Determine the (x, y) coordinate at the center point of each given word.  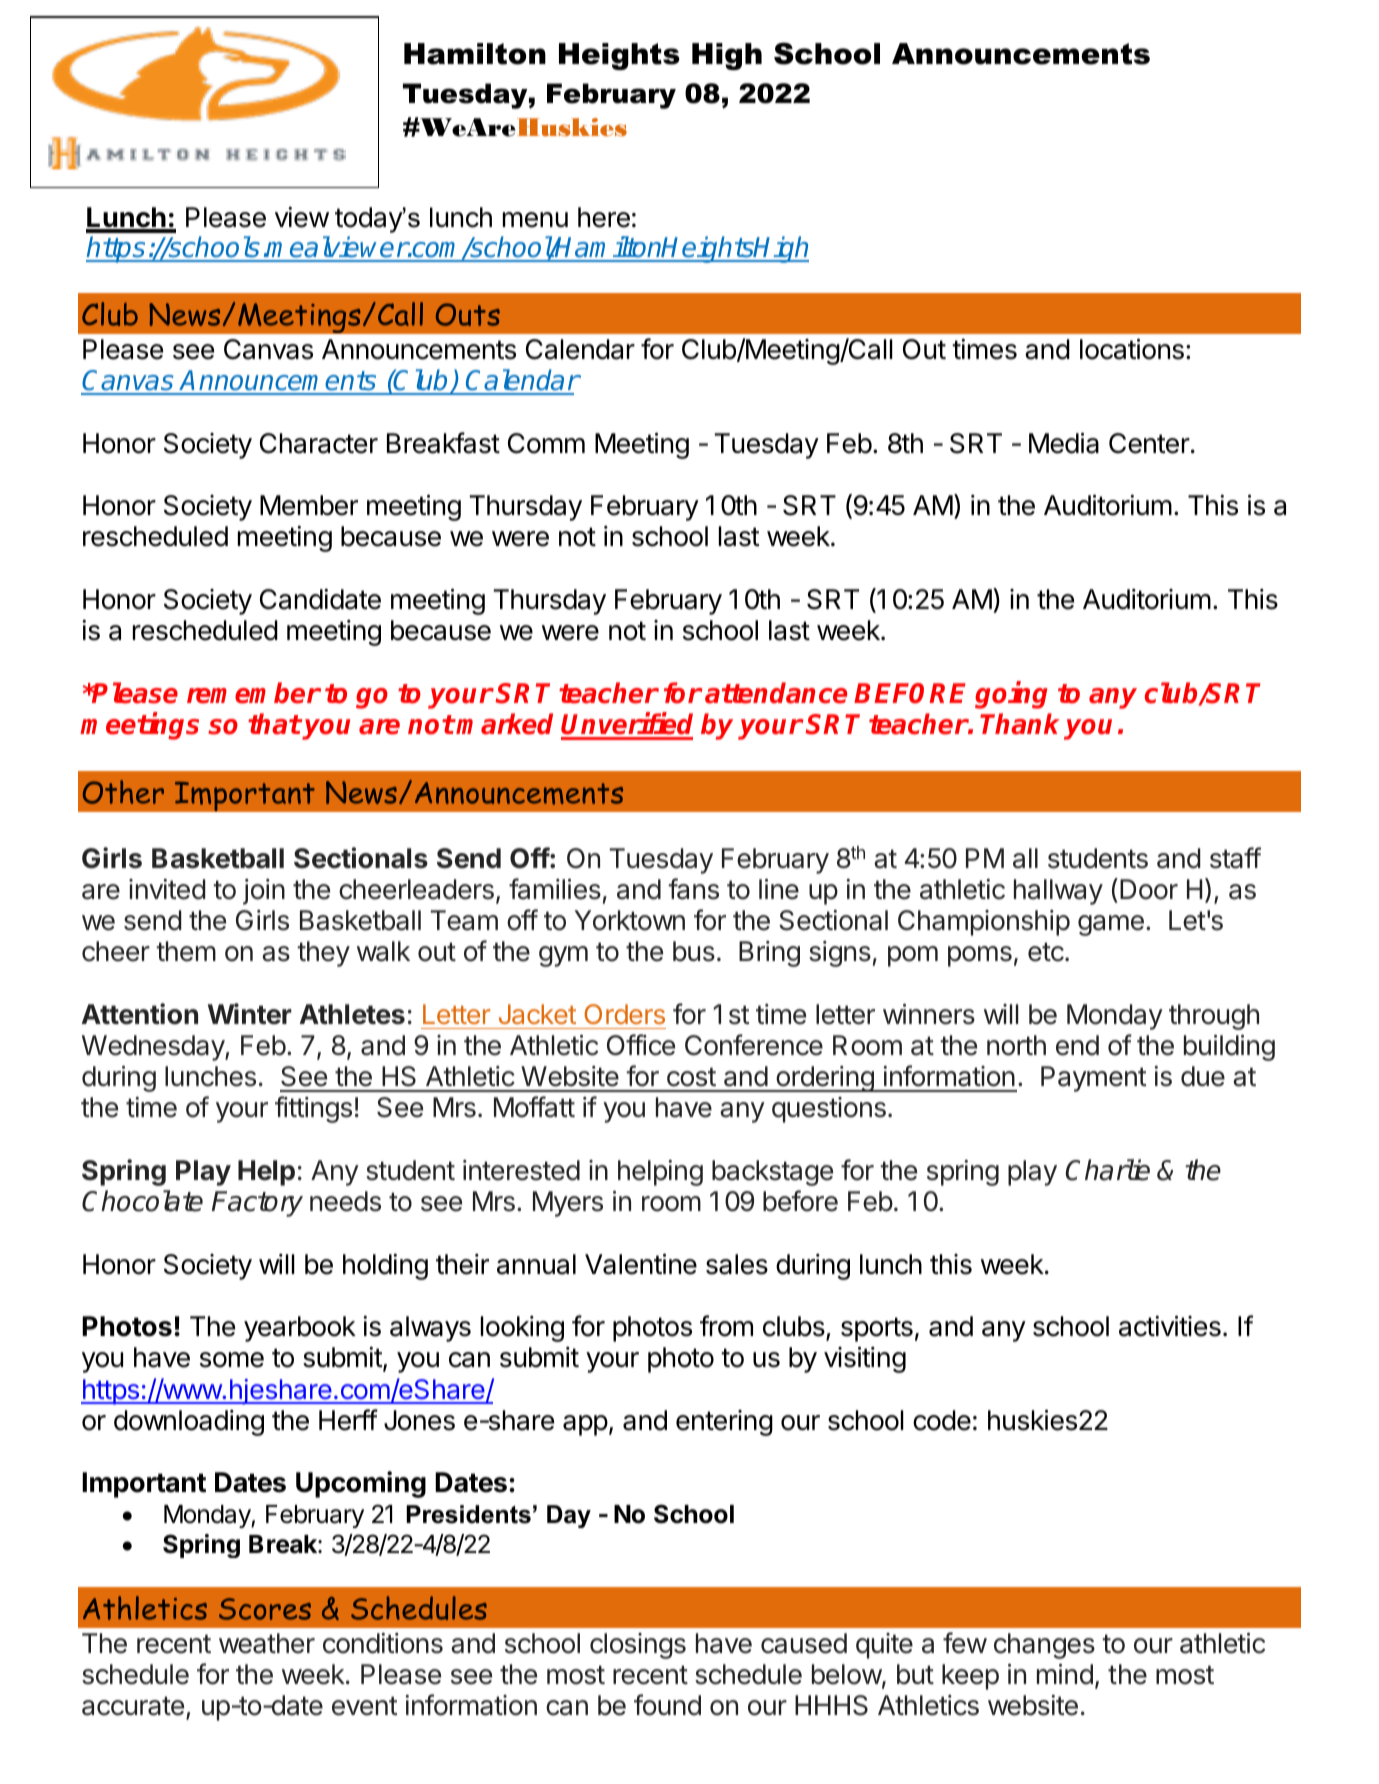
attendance (776, 693)
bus (694, 951)
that (274, 724)
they (323, 954)
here (604, 217)
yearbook (300, 1329)
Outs (468, 314)
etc (1046, 952)
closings (638, 1646)
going (1011, 695)
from (726, 1326)
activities (1170, 1326)
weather (267, 1643)
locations (1132, 349)
